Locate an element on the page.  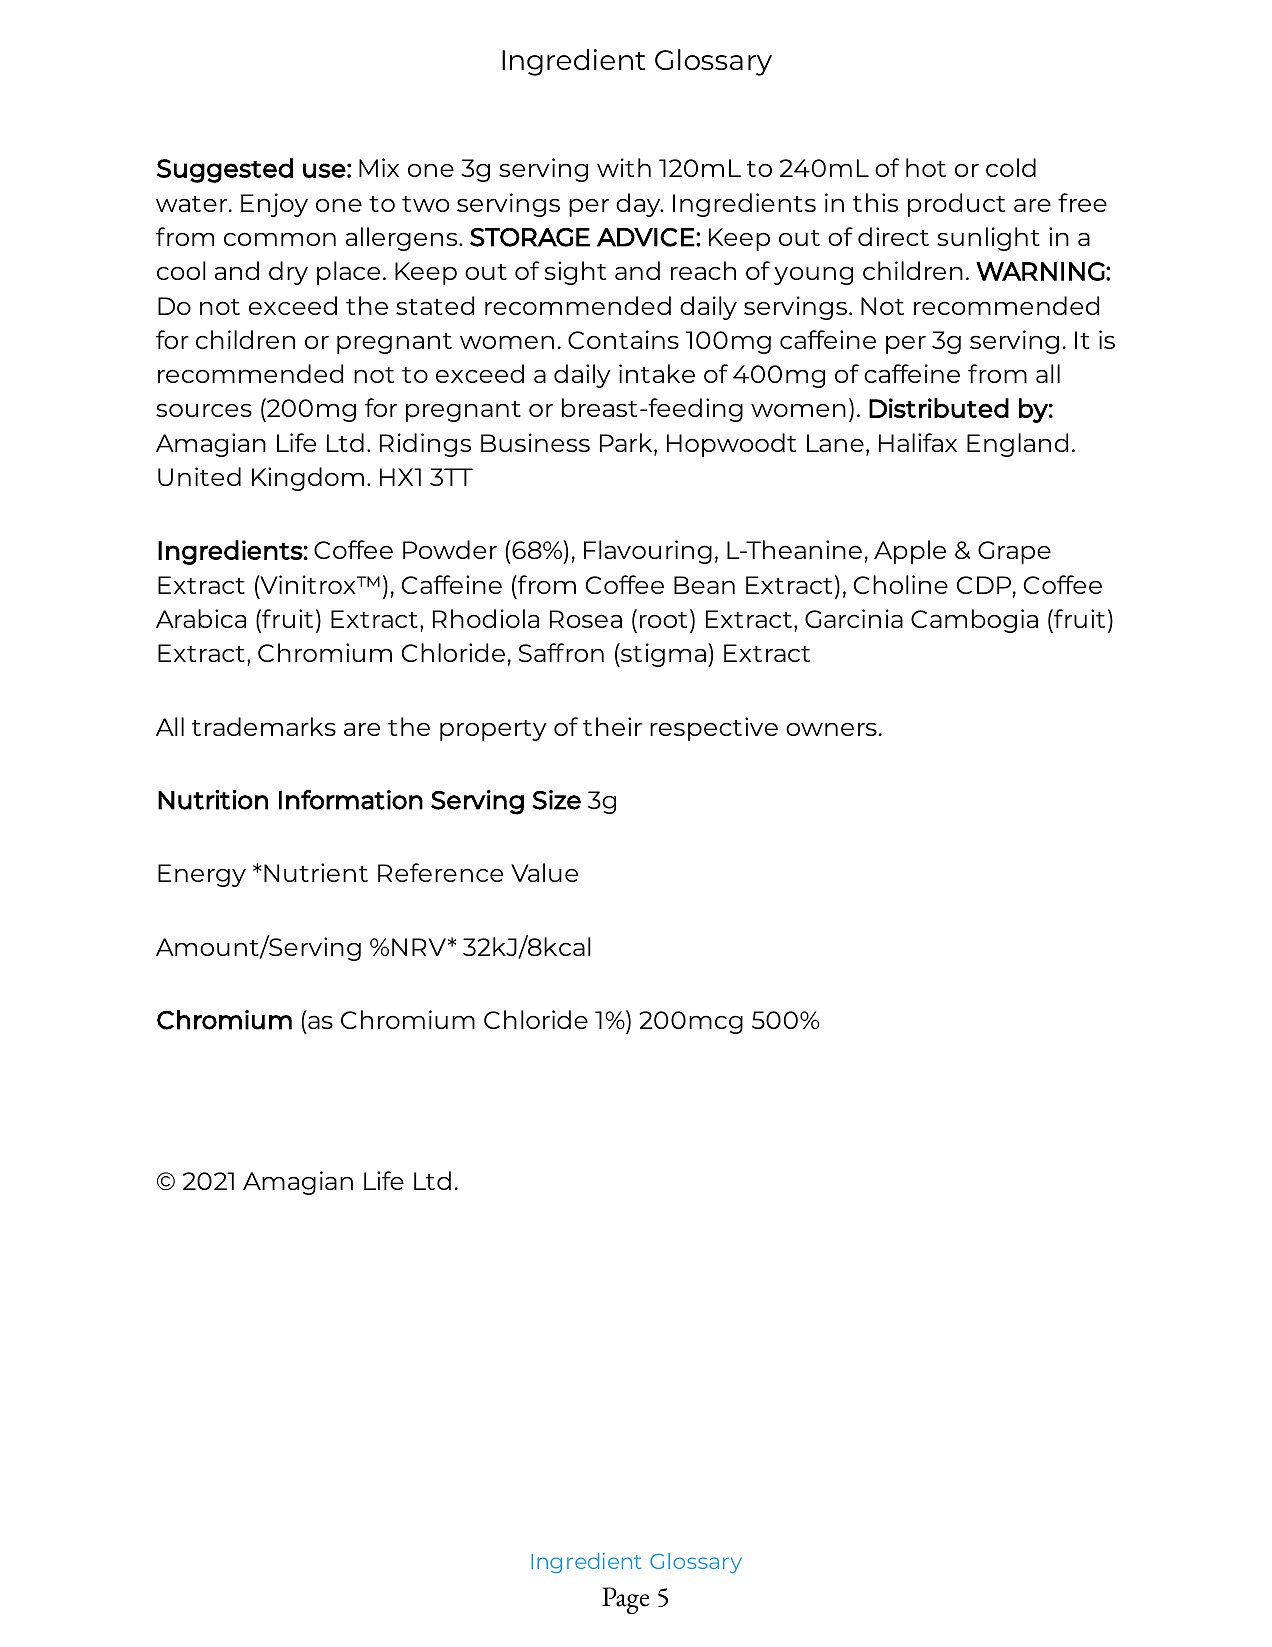
respective is located at coordinates (714, 729).
